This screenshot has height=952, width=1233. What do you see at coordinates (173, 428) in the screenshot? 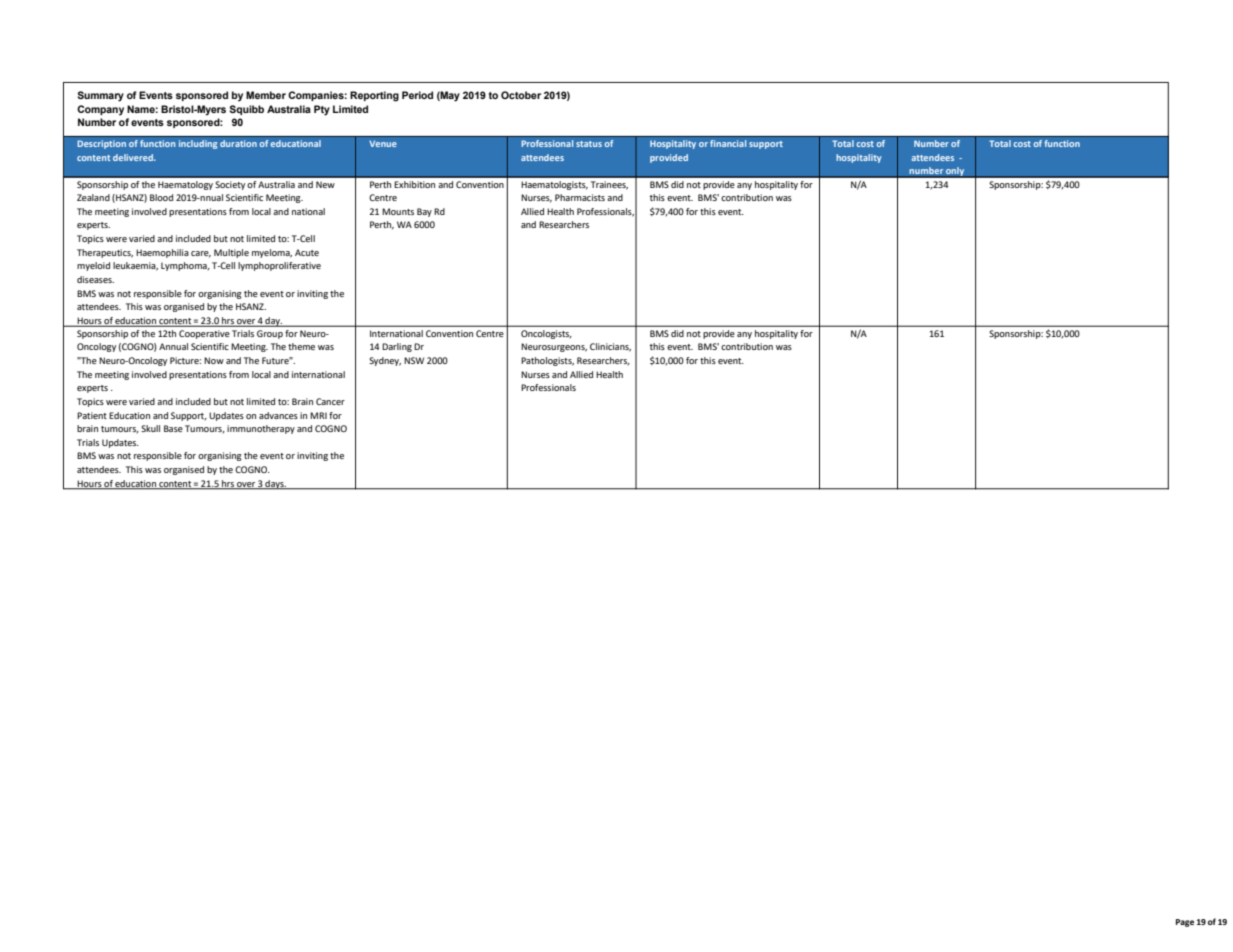
I see `Base` at bounding box center [173, 428].
